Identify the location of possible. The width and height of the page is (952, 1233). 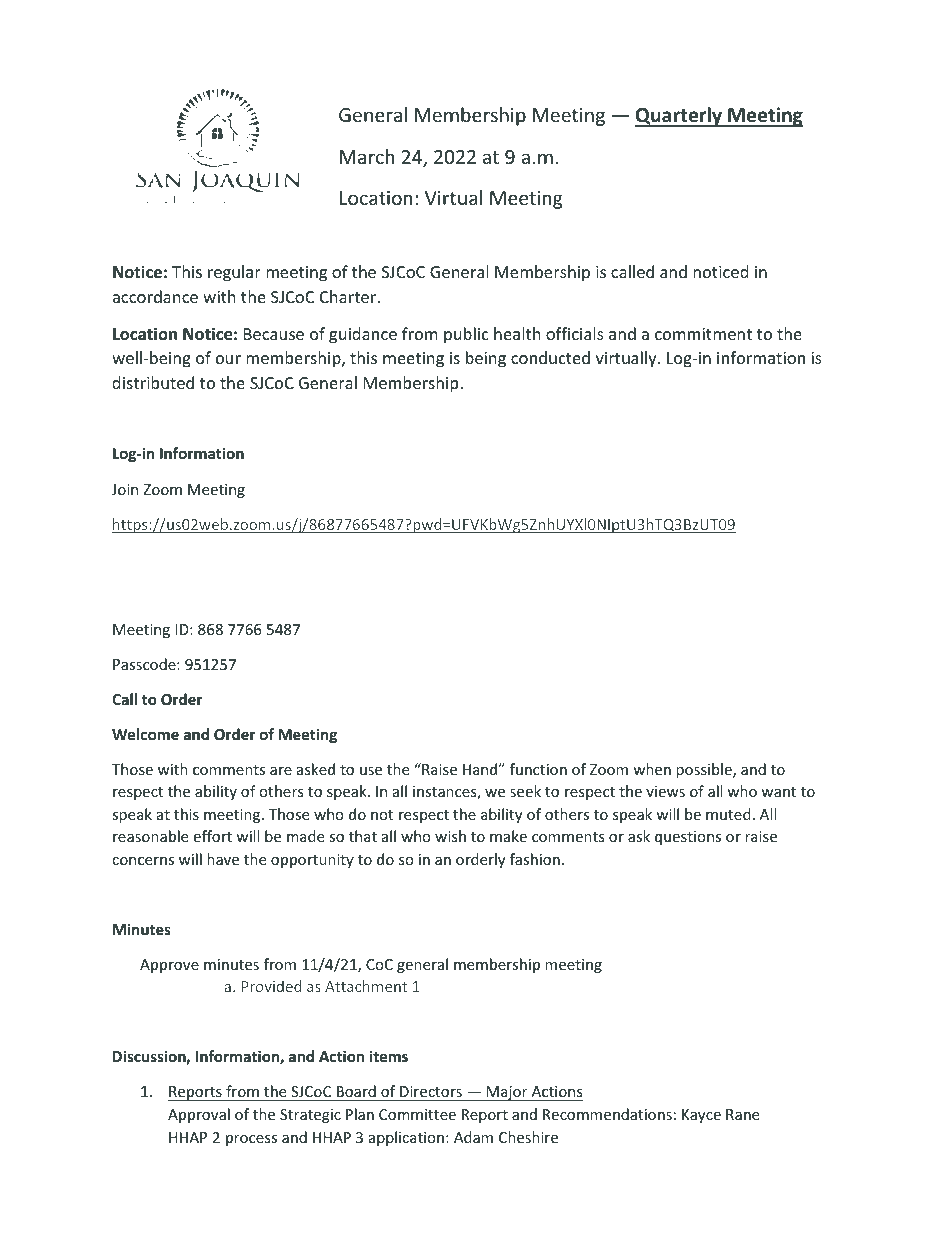
(705, 770).
